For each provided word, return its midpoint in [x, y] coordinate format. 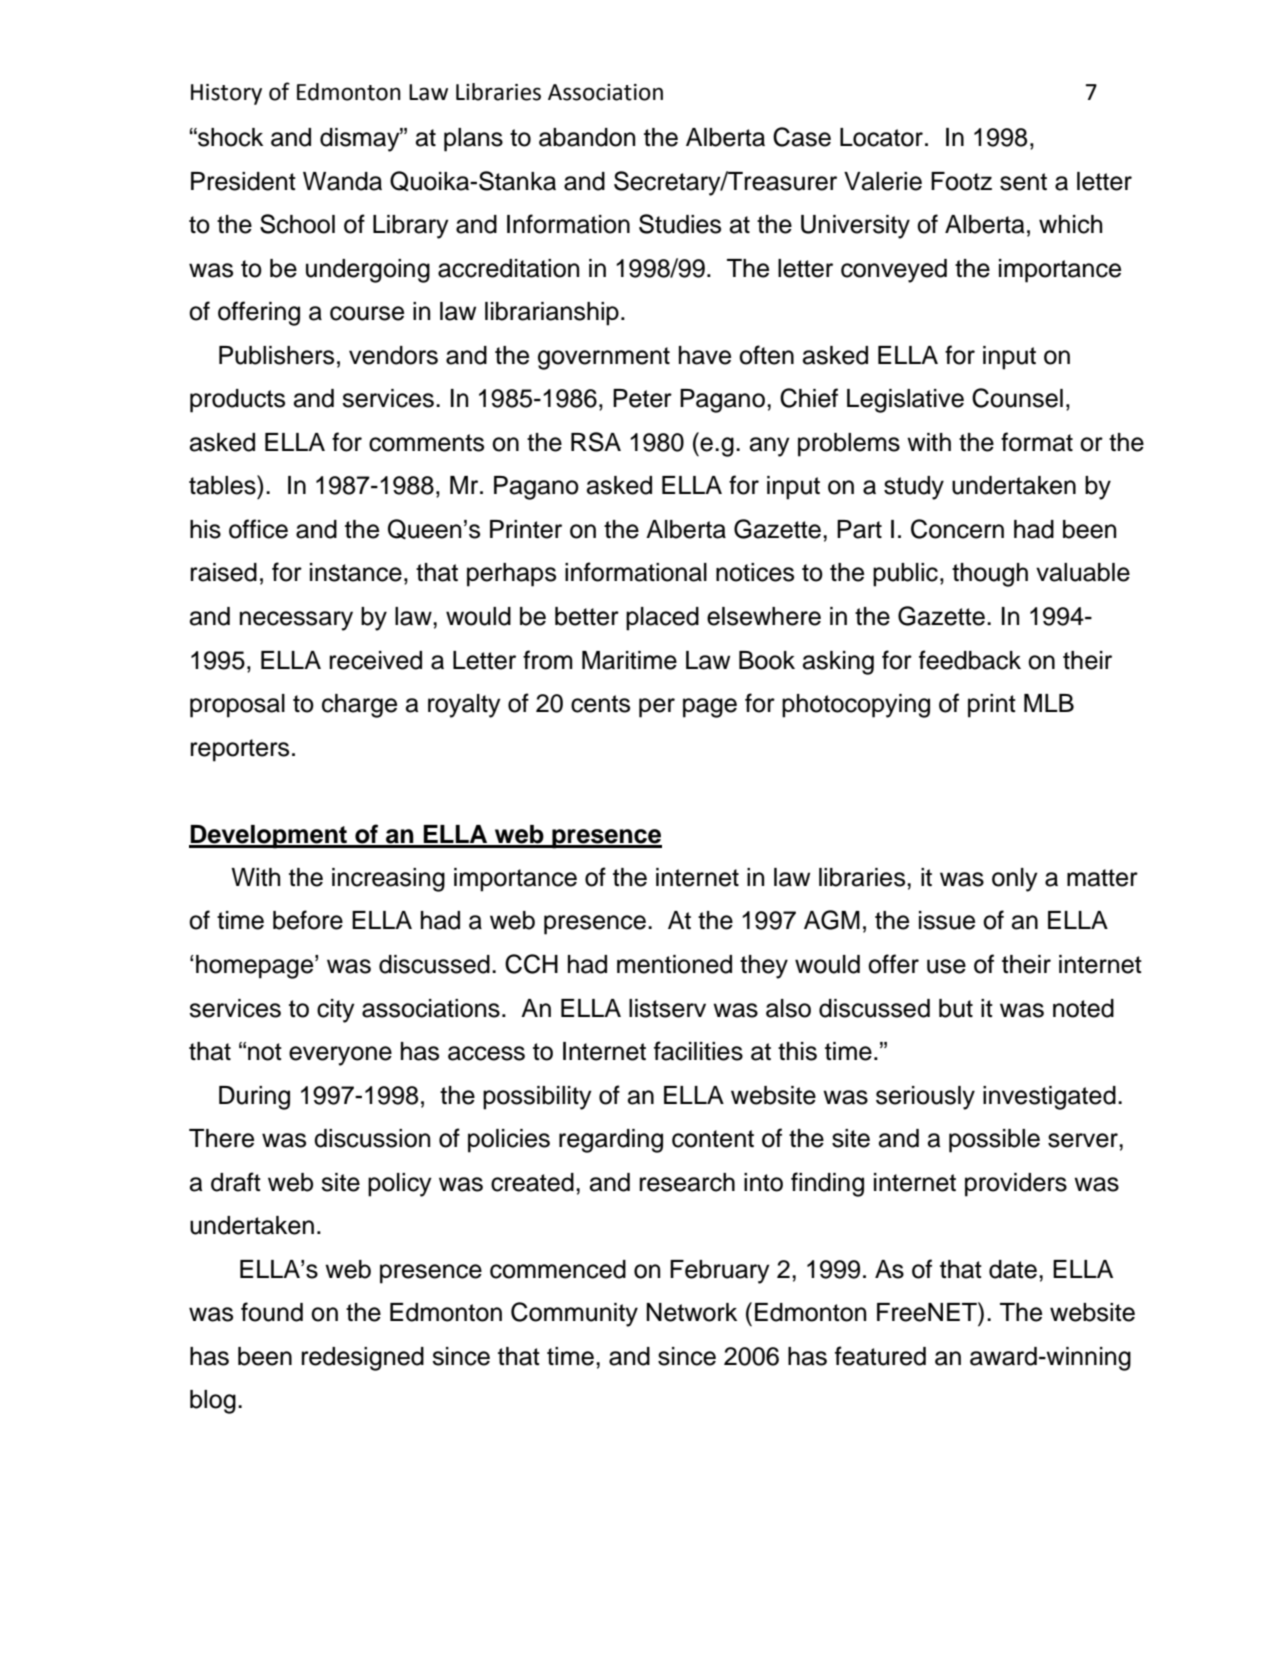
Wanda [342, 181]
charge [359, 706]
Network [691, 1312]
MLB [1049, 703]
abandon [587, 137]
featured [880, 1356]
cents [600, 704]
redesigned [363, 1359]
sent [1023, 182]
